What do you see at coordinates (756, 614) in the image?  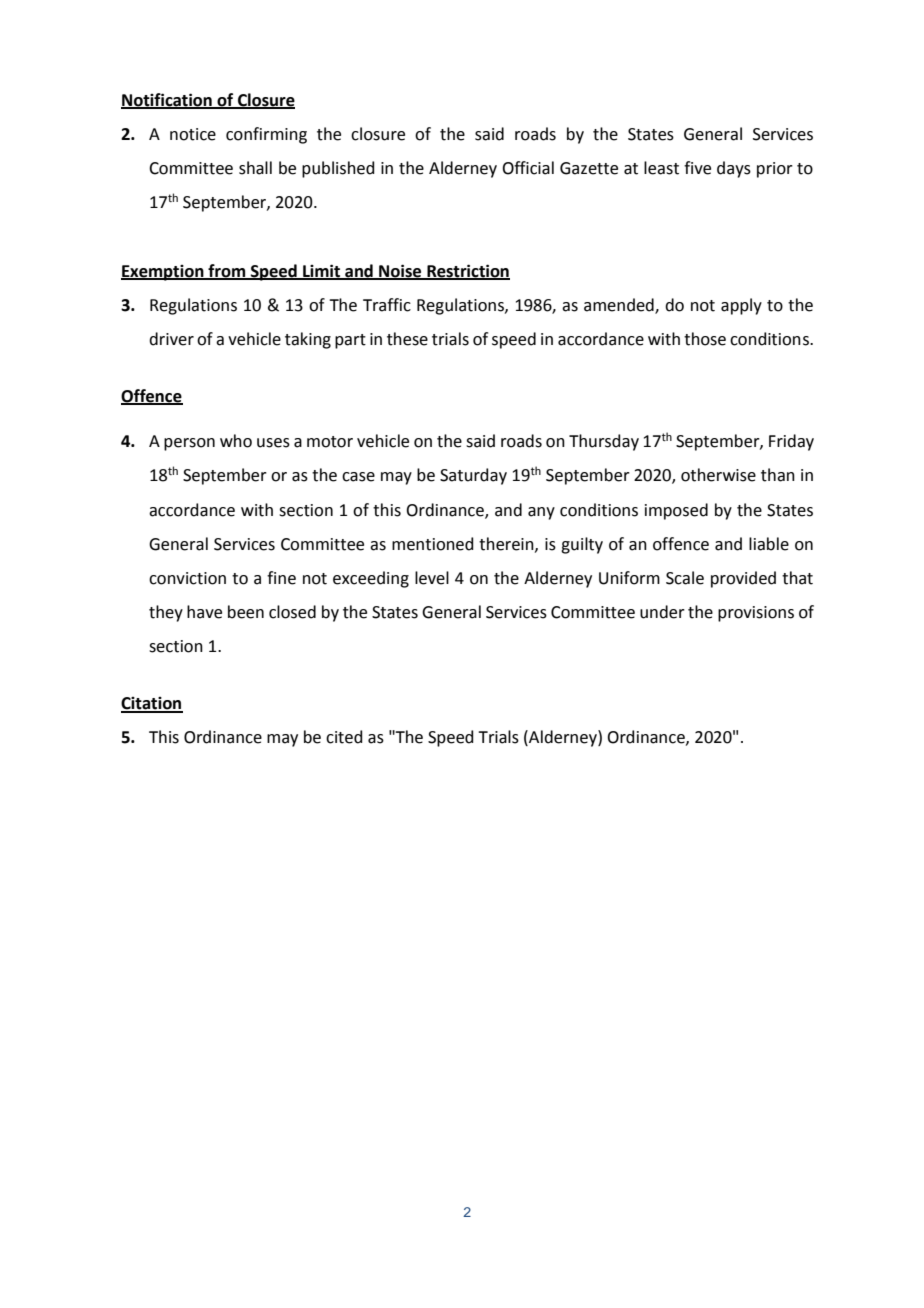 I see `provisions` at bounding box center [756, 614].
